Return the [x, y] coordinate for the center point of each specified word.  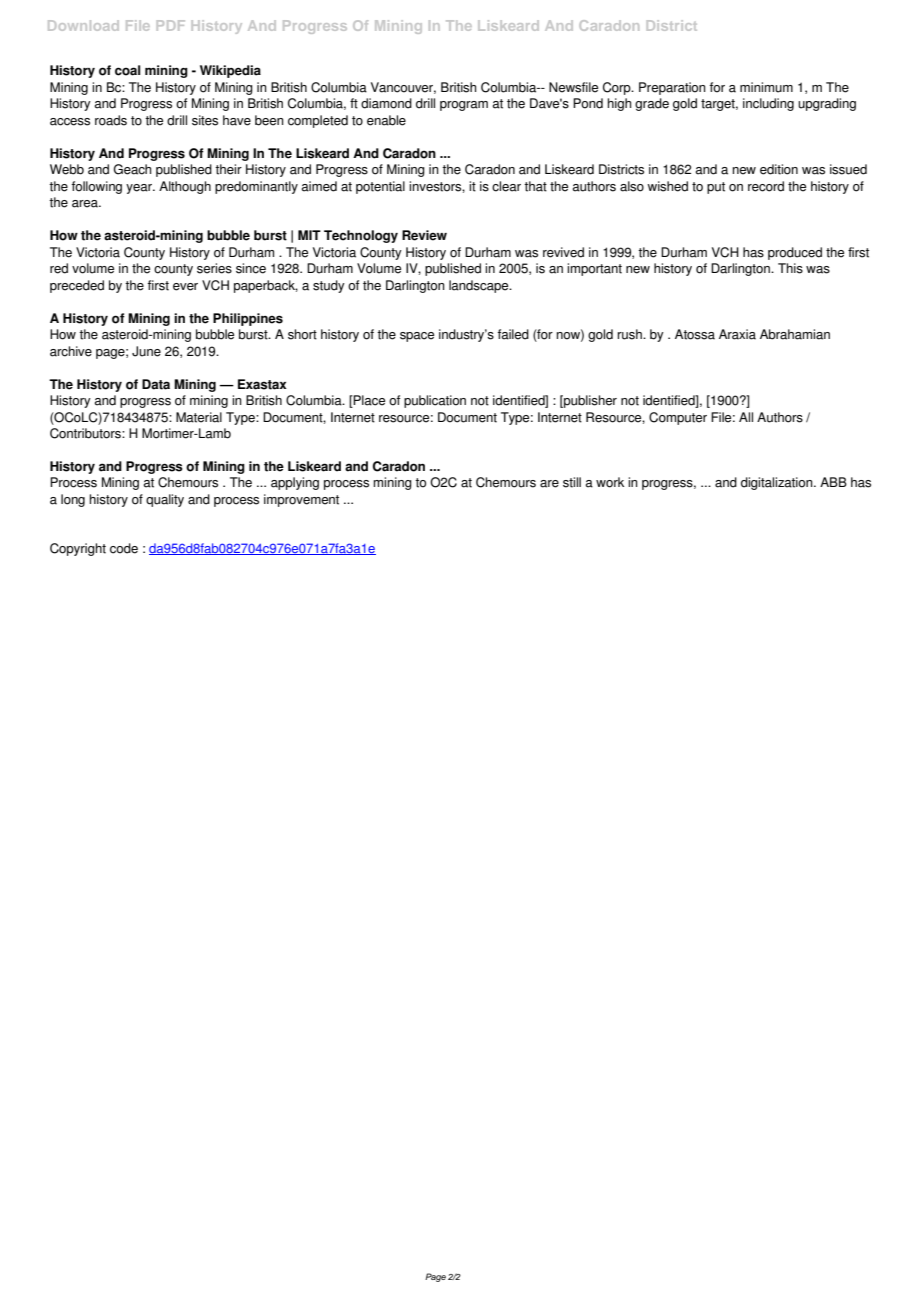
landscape [480, 286]
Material [199, 417]
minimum [766, 87]
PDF [171, 25]
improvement [301, 500]
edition [779, 169]
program [464, 106]
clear [506, 186]
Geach [133, 169]
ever [185, 287]
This [790, 268]
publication [435, 401]
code [124, 548]
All [746, 417]
